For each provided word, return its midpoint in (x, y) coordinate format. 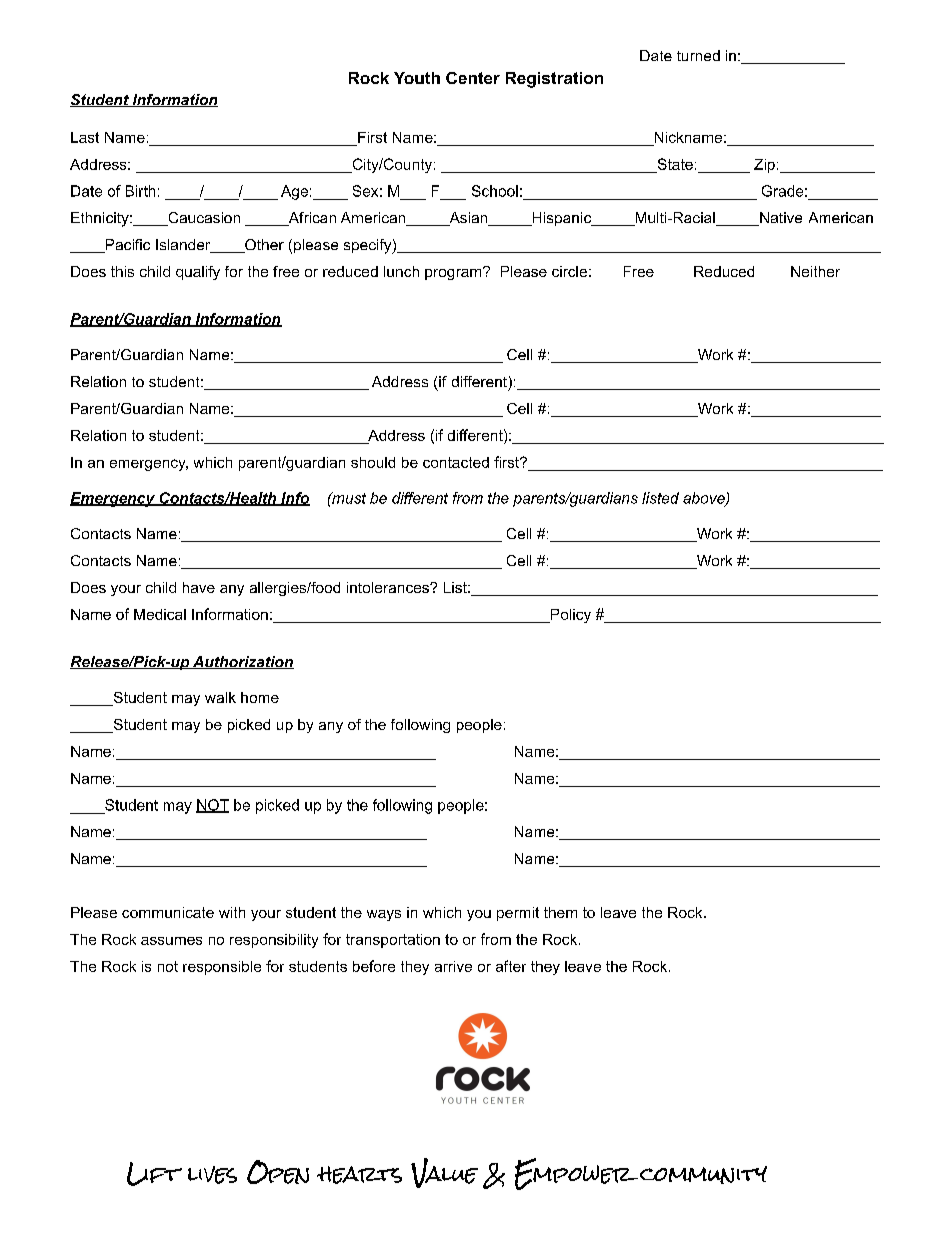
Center (473, 78)
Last (85, 137)
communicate (168, 912)
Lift (154, 1174)
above (705, 499)
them (560, 912)
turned (698, 55)
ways (384, 915)
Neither (815, 271)
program (454, 273)
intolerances (389, 587)
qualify (198, 273)
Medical (160, 614)
